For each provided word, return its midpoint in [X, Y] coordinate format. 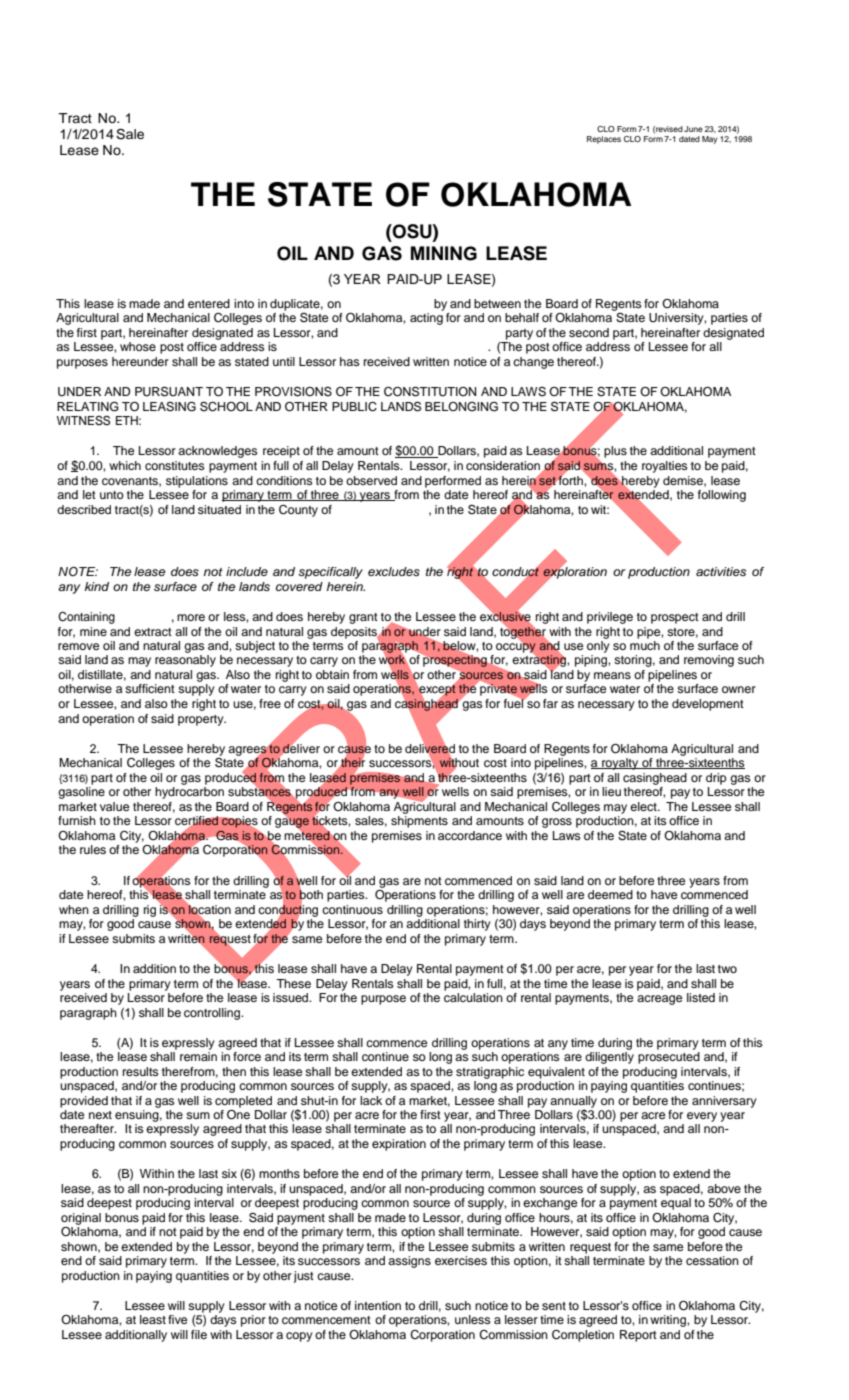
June [693, 129]
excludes [394, 571]
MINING [444, 253]
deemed [610, 894]
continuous [352, 909]
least [153, 1319]
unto [112, 495]
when [74, 909]
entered [209, 303]
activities [721, 571]
